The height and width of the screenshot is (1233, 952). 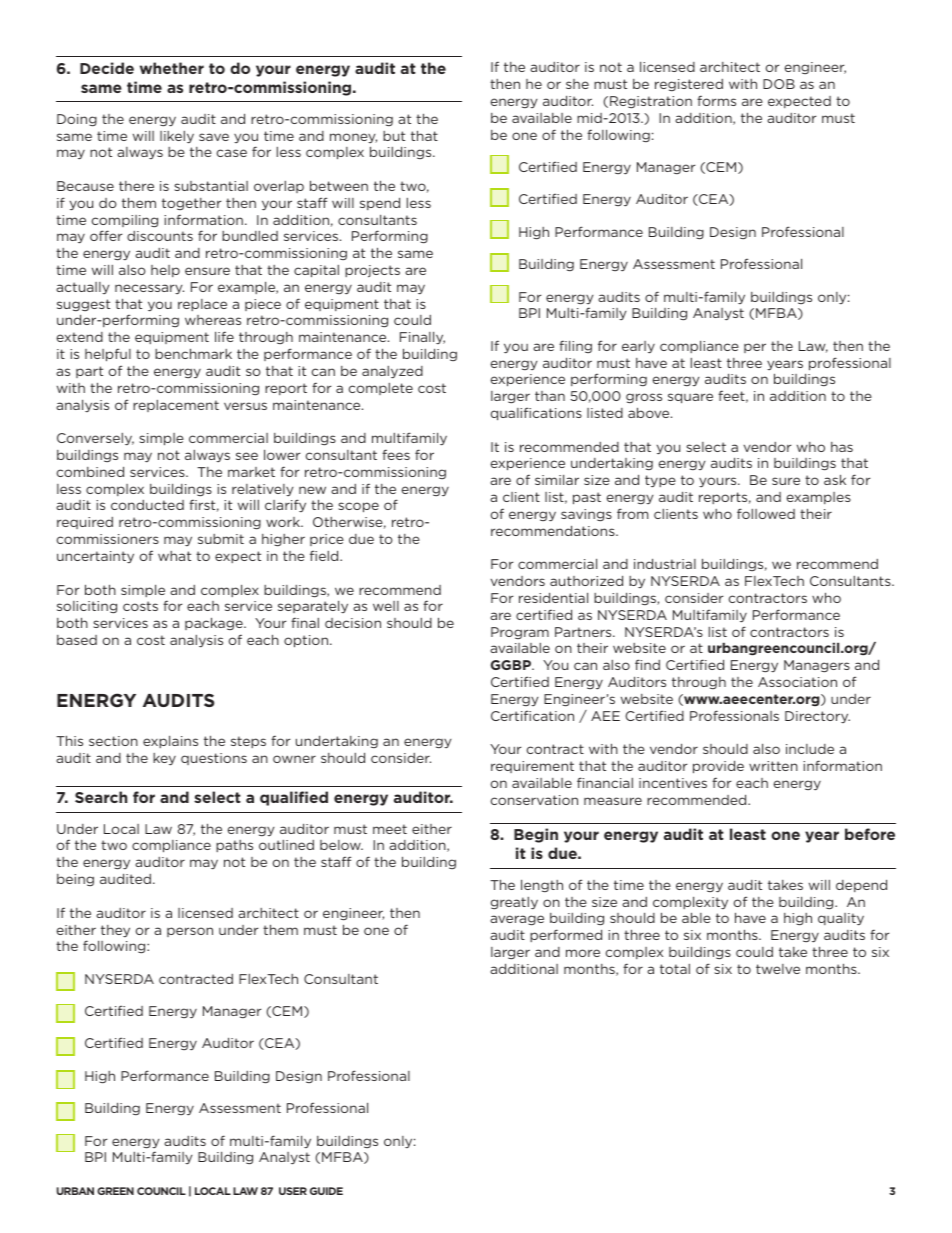 I want to click on USER, so click(x=293, y=1191).
